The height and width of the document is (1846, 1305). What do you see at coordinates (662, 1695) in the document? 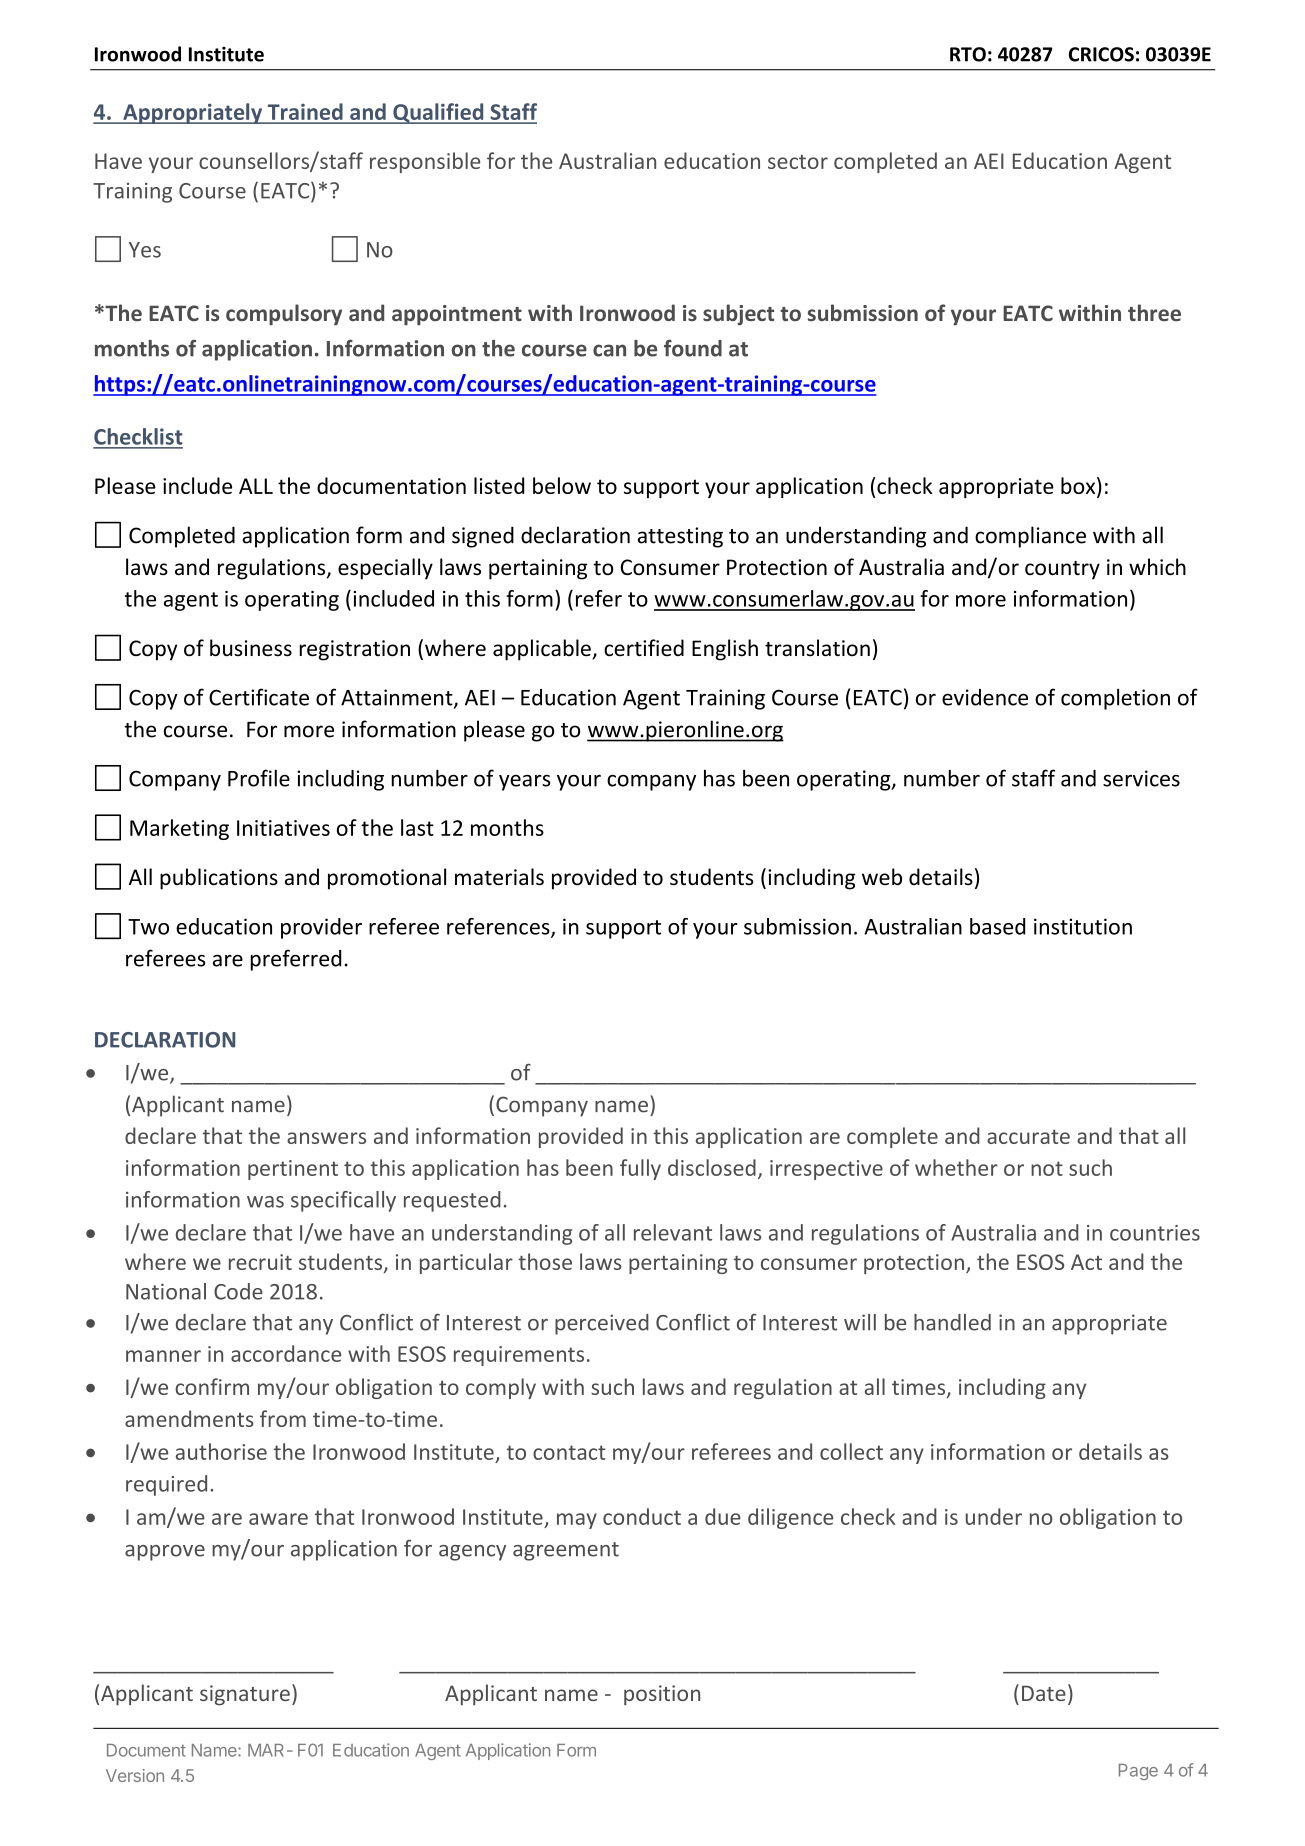
I see `position` at bounding box center [662, 1695].
